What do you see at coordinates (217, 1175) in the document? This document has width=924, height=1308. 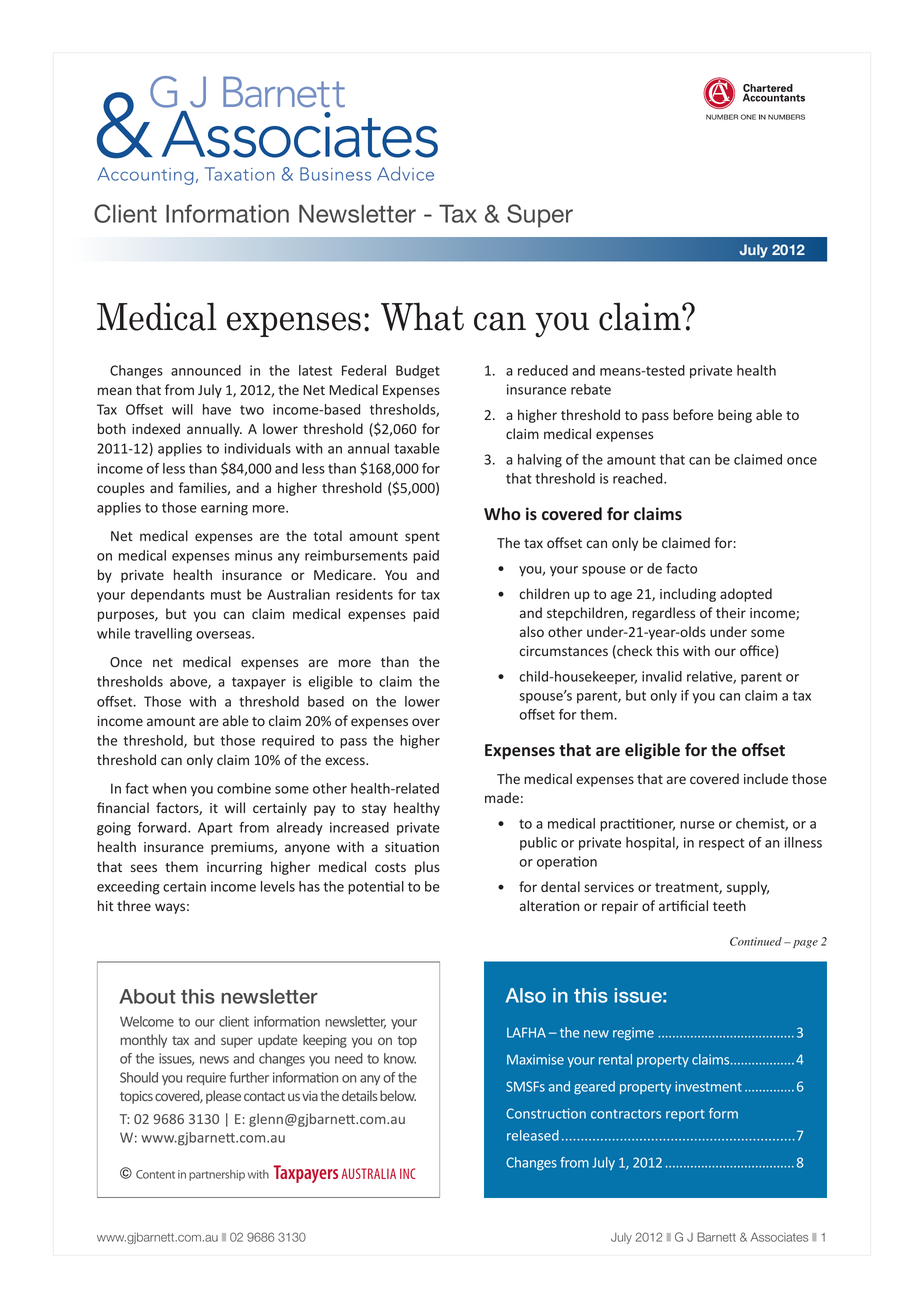 I see `partnership` at bounding box center [217, 1175].
